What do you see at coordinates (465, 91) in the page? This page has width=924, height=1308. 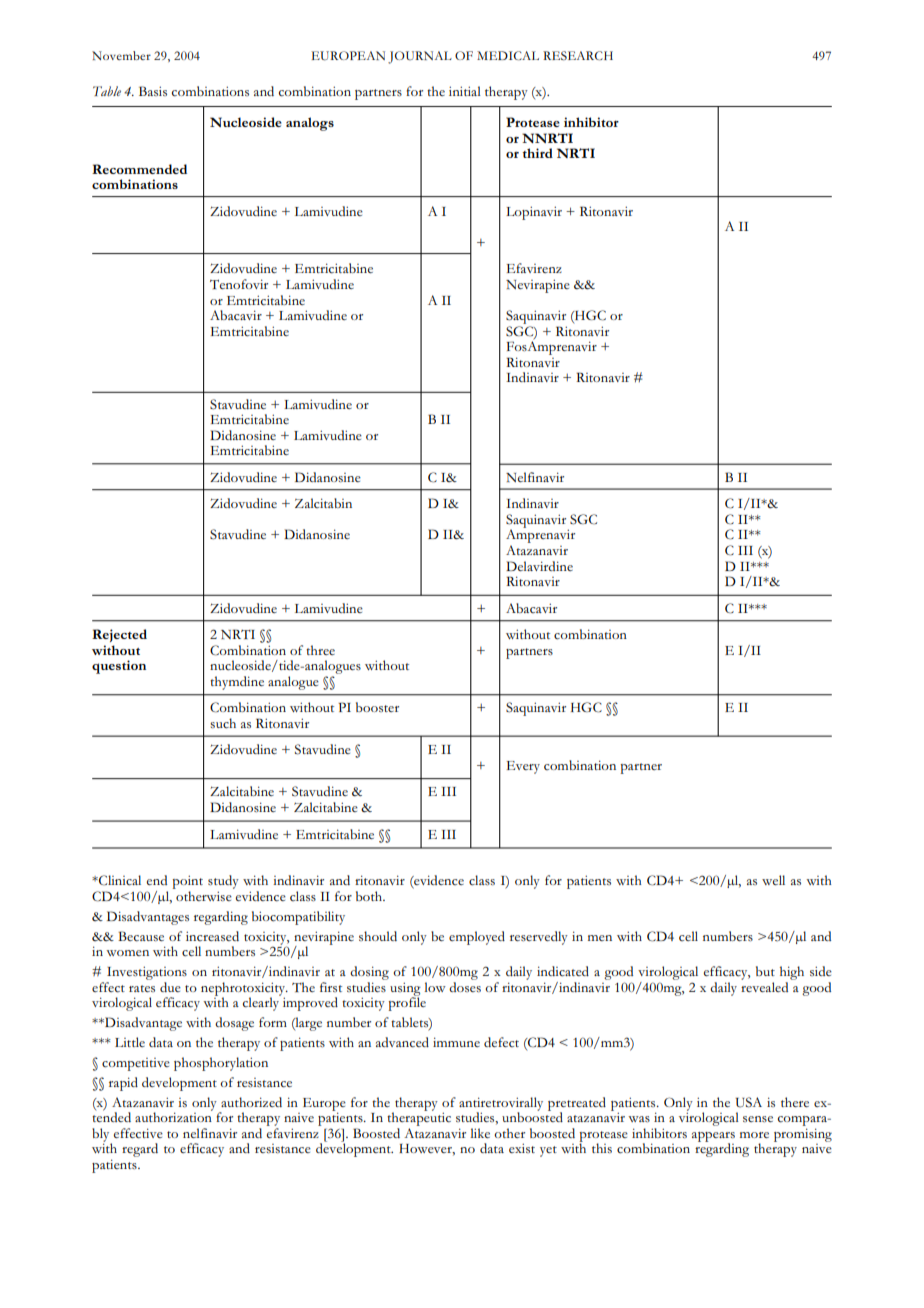 I see `initial` at bounding box center [465, 91].
